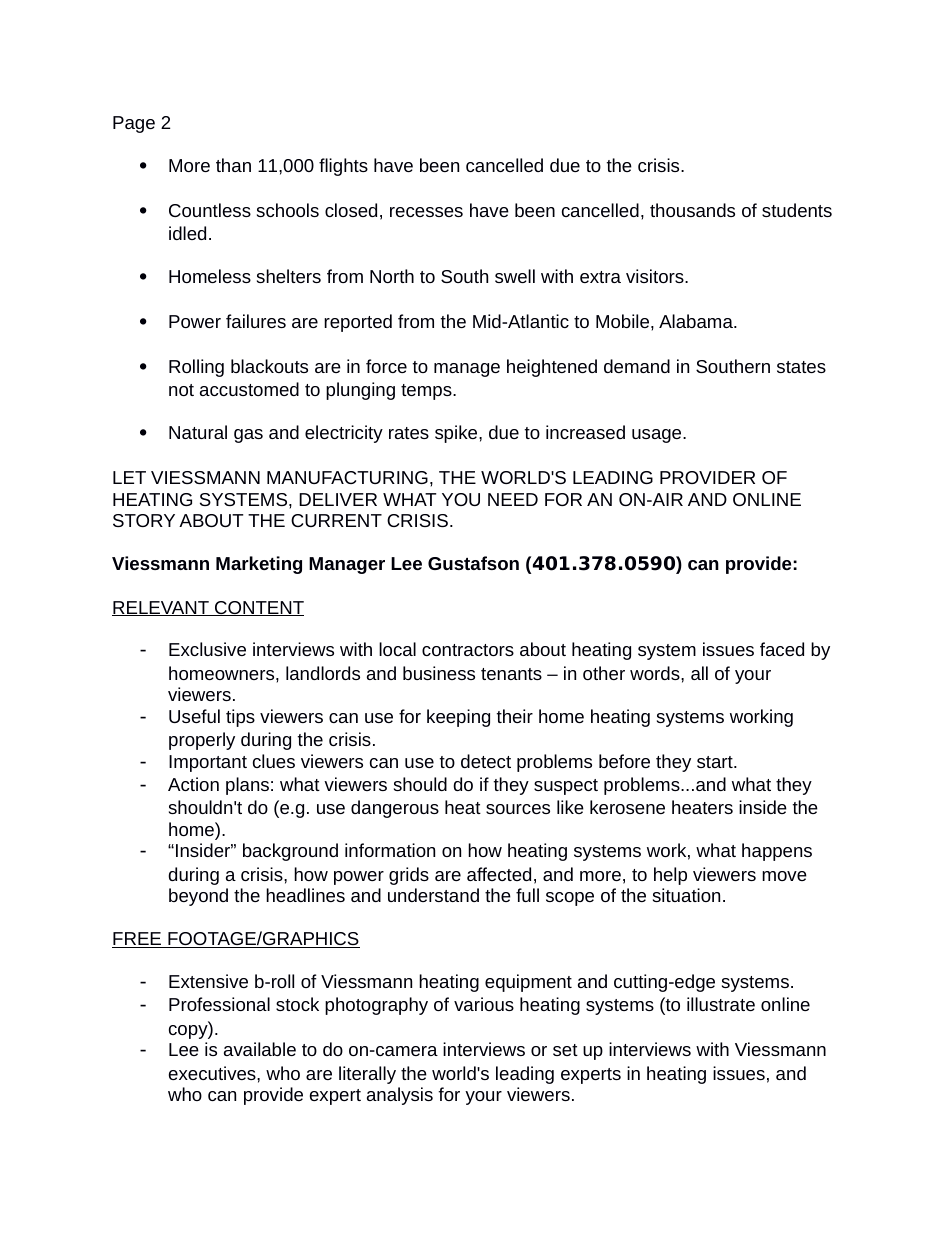 This page has height=1233, width=952. Describe the element at coordinates (213, 1073) in the page. I see `executives` at that location.
